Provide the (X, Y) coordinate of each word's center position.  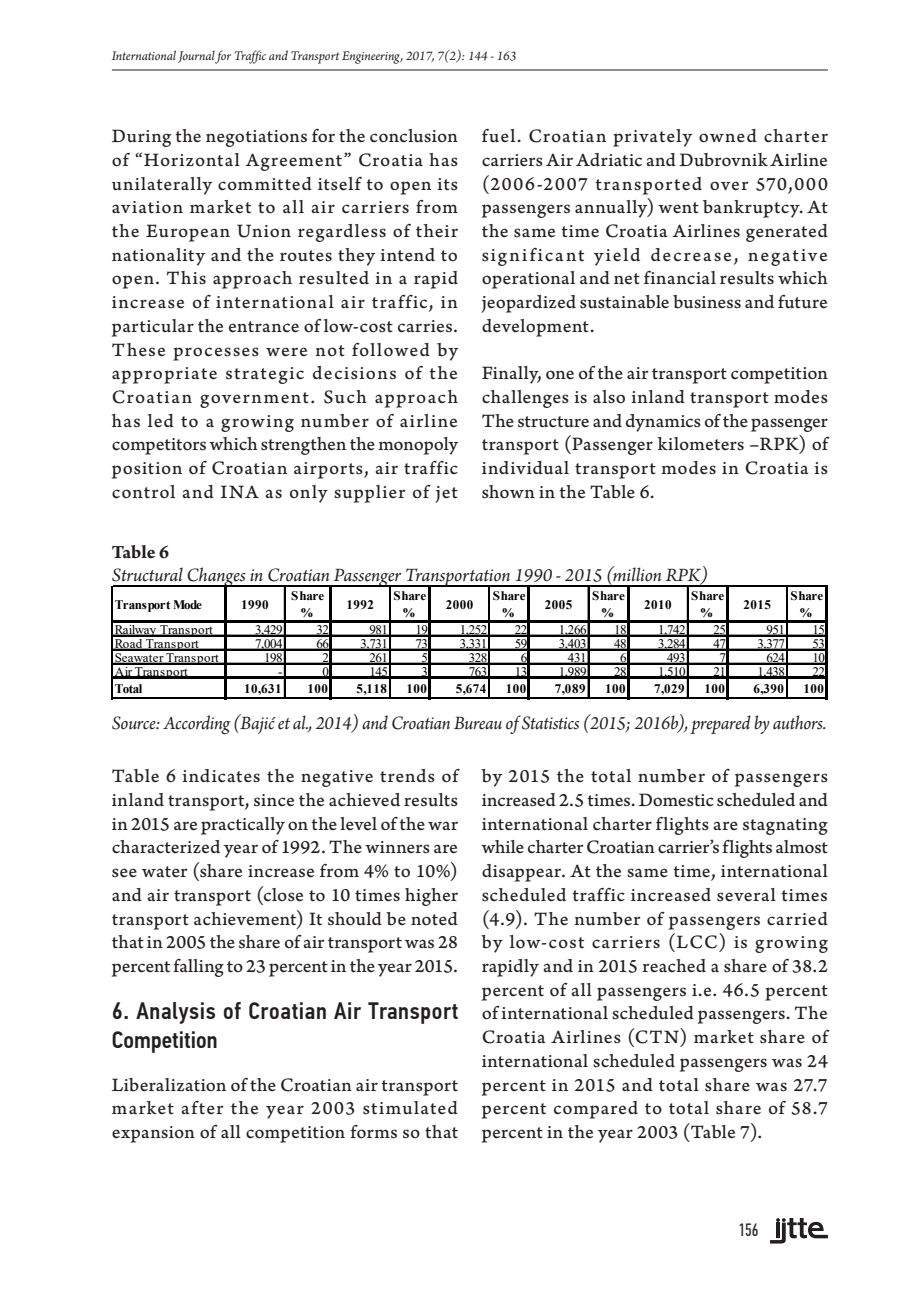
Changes (217, 578)
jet (446, 494)
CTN (658, 1036)
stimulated (410, 1107)
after (202, 1108)
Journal (197, 57)
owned (728, 136)
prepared (720, 724)
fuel (498, 135)
